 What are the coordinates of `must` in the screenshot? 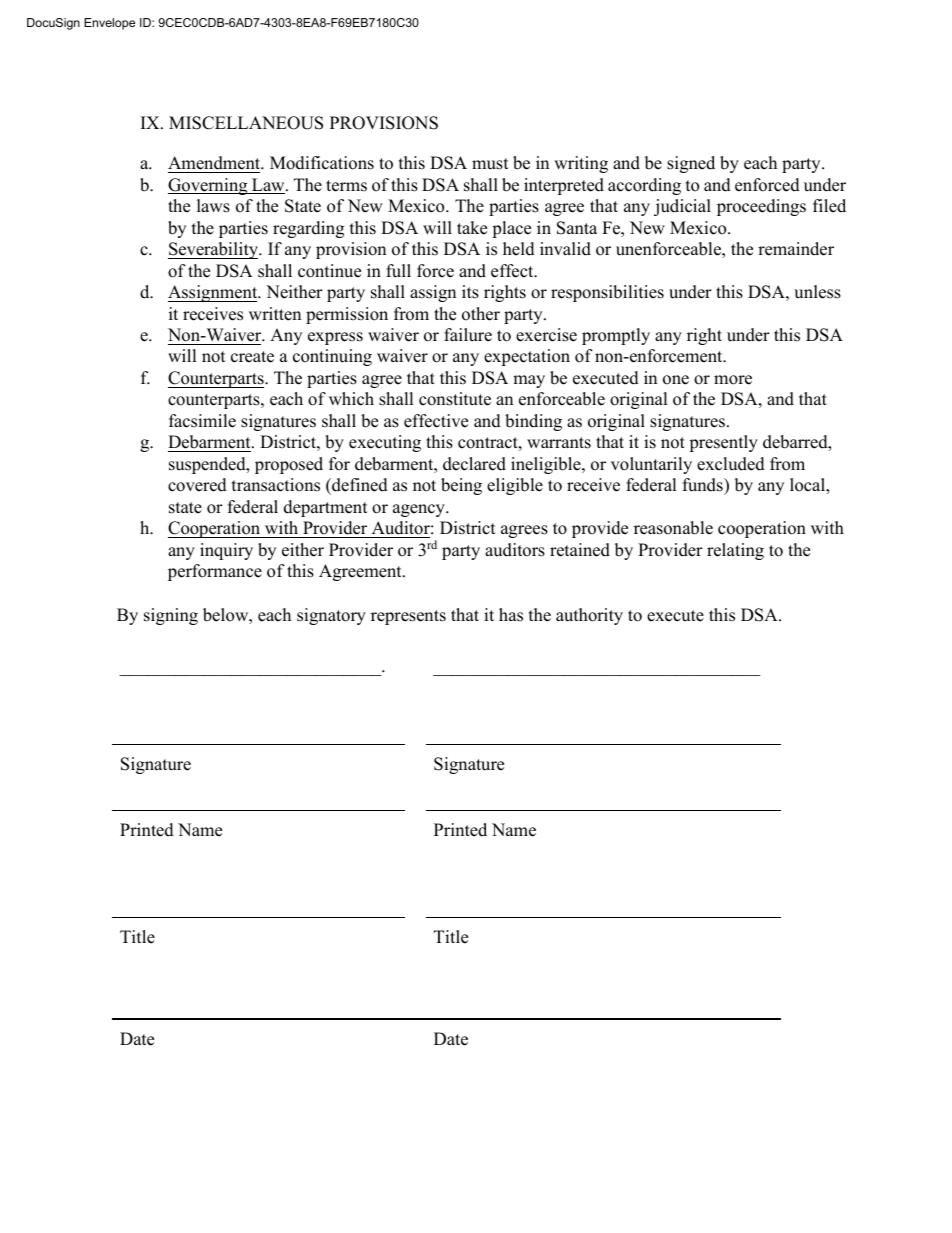 It's located at (490, 164).
